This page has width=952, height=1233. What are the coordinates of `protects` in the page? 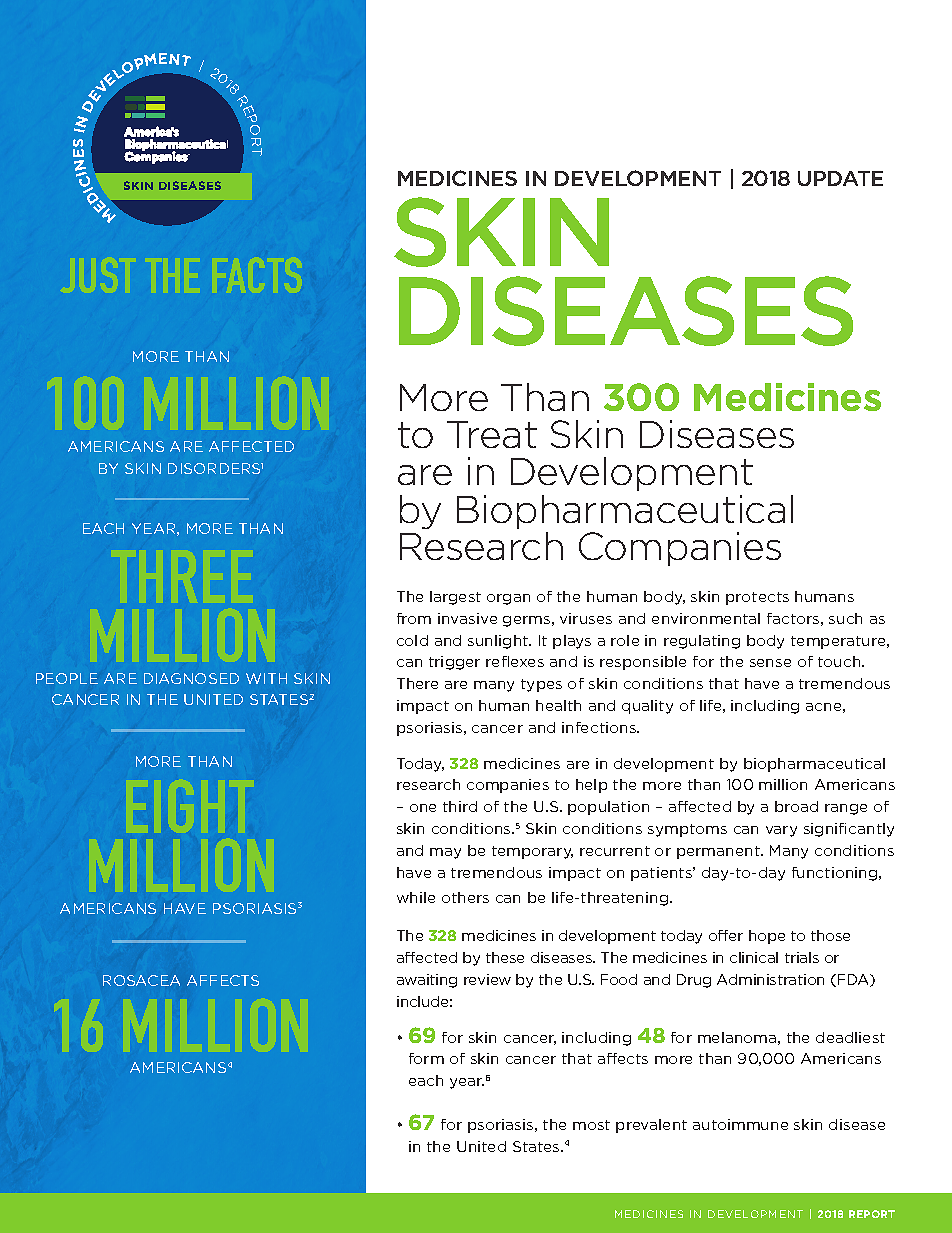 It's located at (757, 598).
